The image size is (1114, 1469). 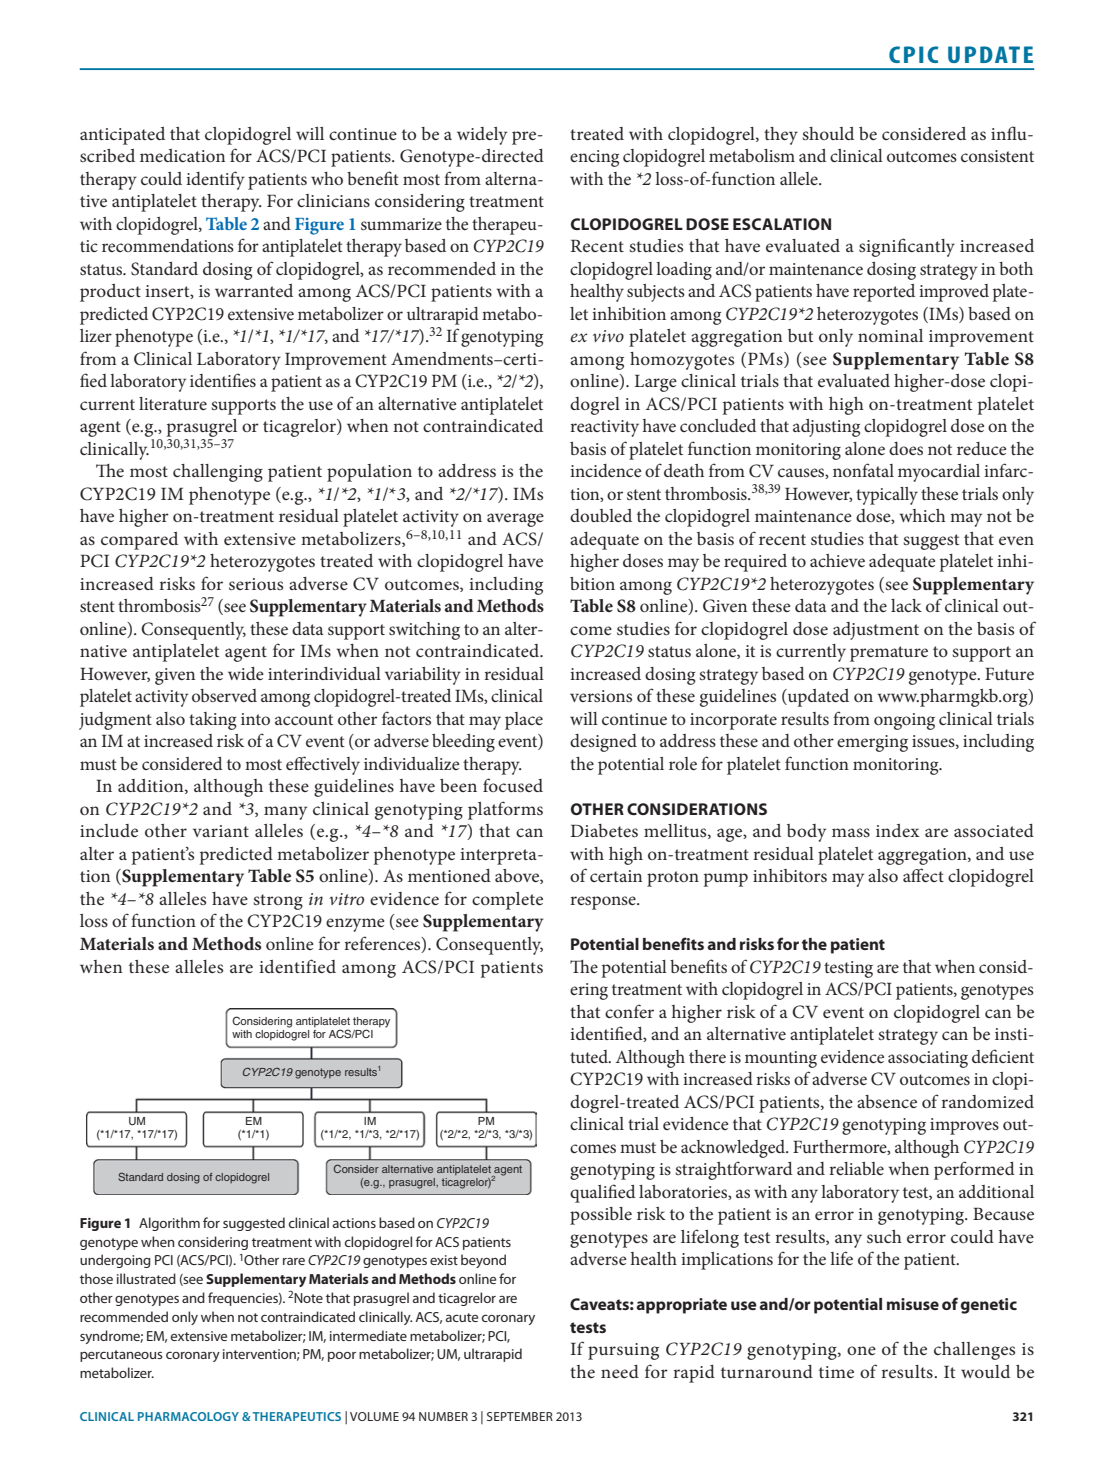 What do you see at coordinates (278, 902) in the screenshot?
I see `strong` at bounding box center [278, 902].
